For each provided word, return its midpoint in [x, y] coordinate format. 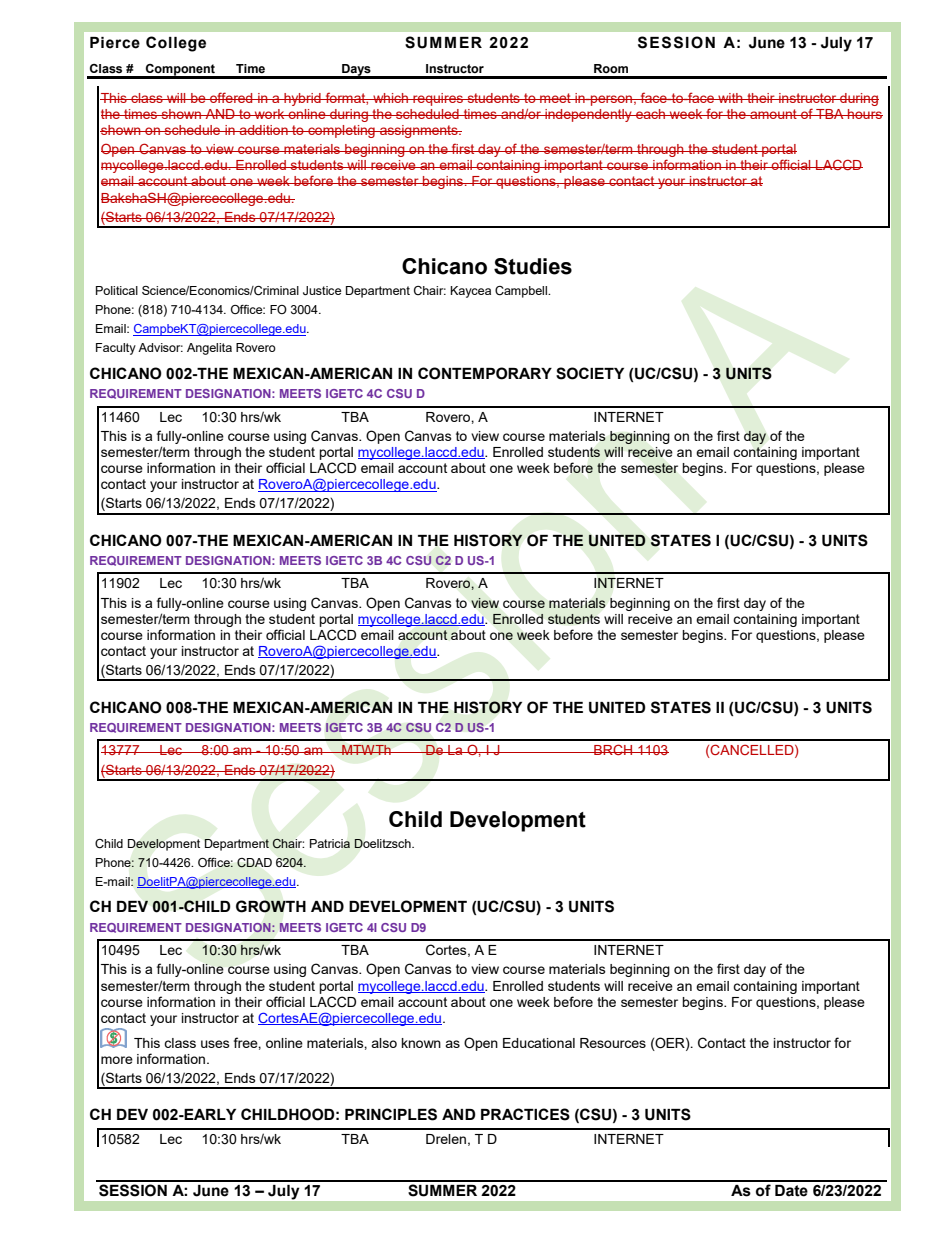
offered [231, 97]
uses [215, 1044]
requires [438, 99]
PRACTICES [525, 1114]
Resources [613, 1043]
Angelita [209, 349]
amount [773, 114]
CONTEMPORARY [485, 373]
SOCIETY [590, 373]
